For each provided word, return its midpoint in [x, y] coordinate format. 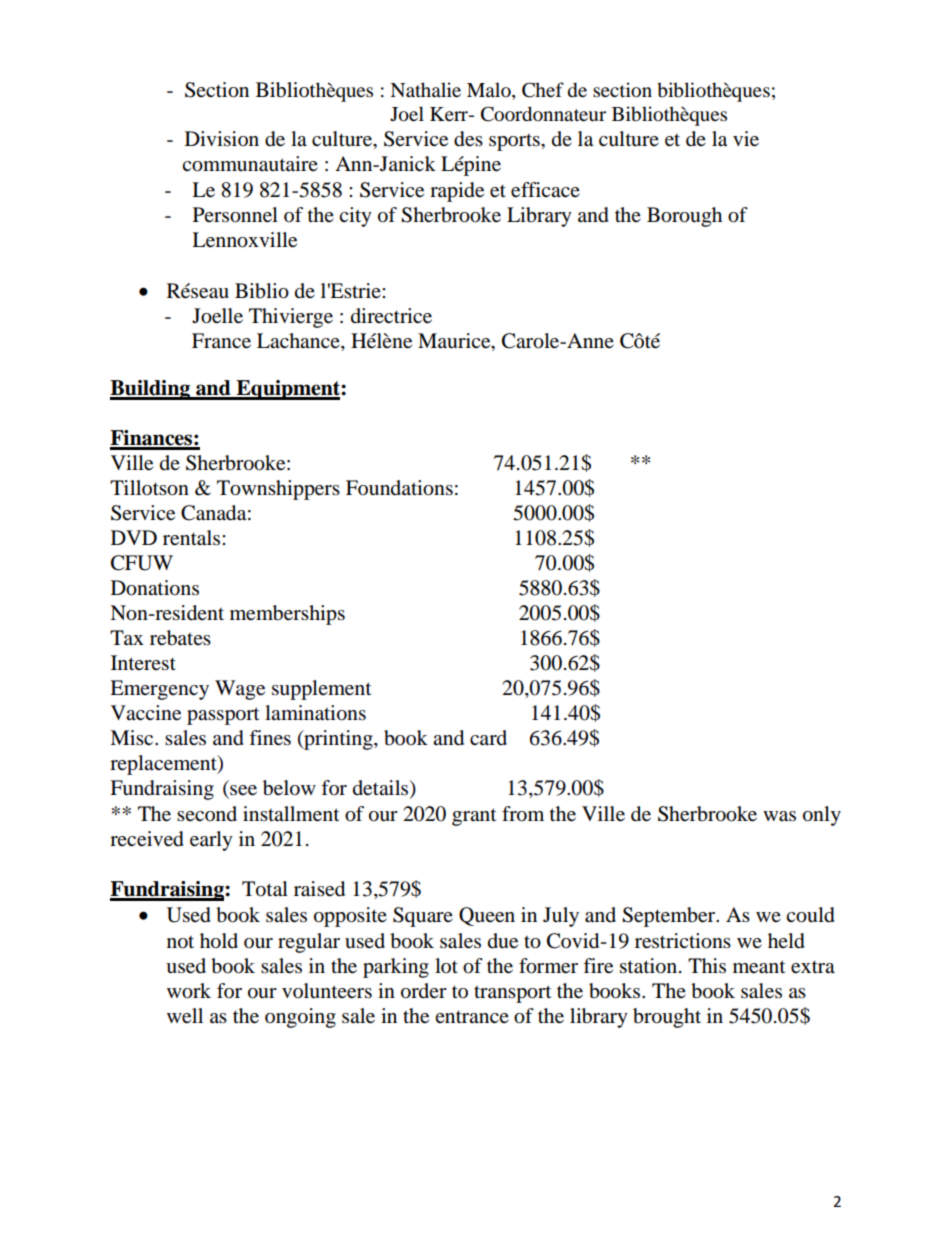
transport [512, 994]
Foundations [399, 488]
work [189, 991]
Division [222, 139]
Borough [684, 217]
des [468, 139]
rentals [193, 538]
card [488, 737]
